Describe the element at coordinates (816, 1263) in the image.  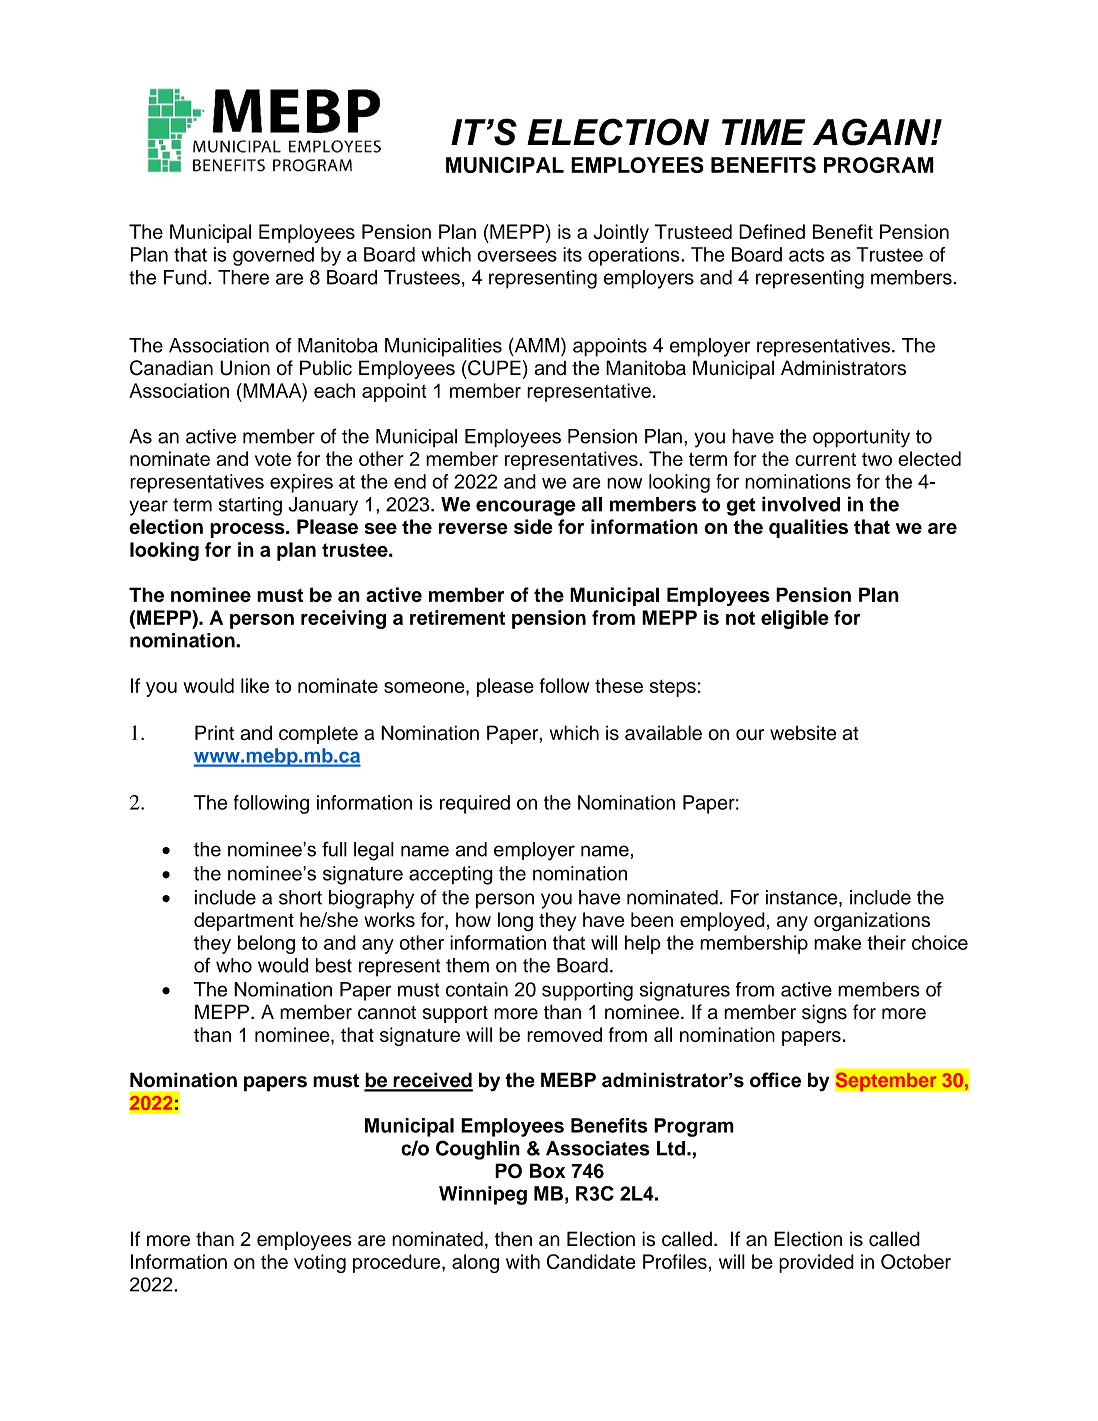
I see `provided` at that location.
